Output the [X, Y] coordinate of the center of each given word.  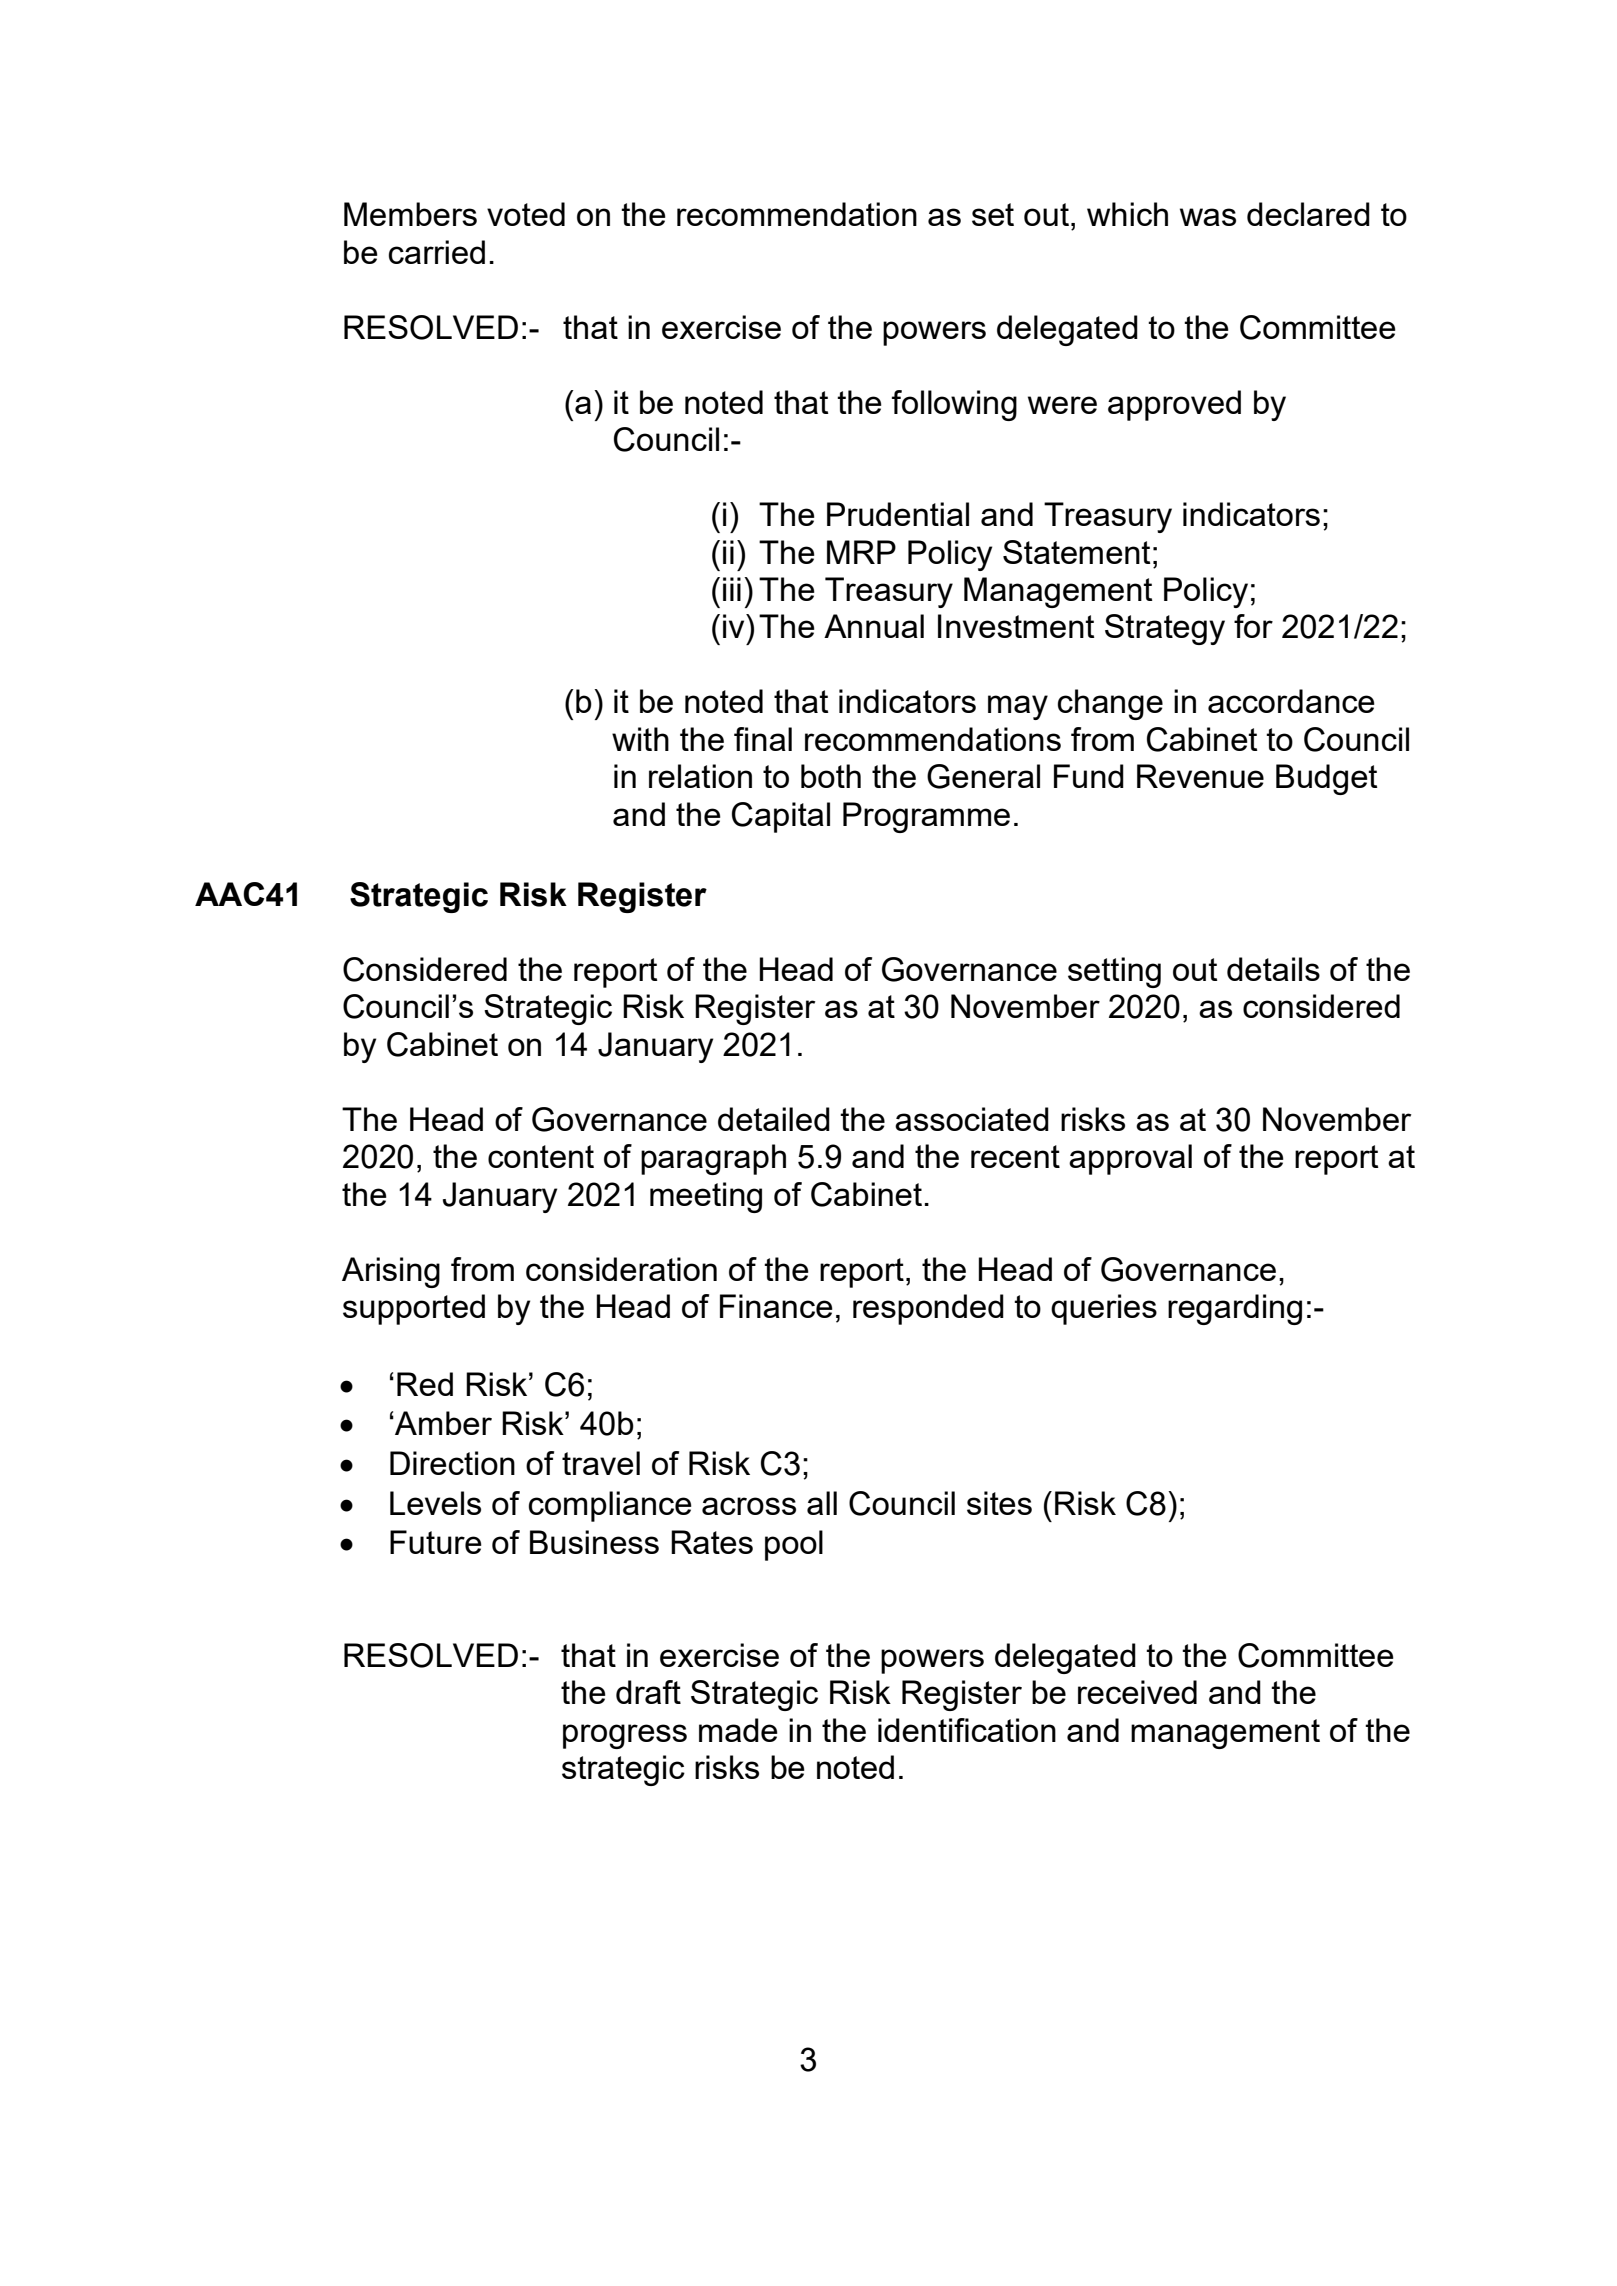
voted [526, 214]
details [1273, 969]
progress [625, 1736]
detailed [774, 1119]
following [954, 405]
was [1208, 217]
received [1137, 1692]
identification [967, 1730]
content [541, 1156]
